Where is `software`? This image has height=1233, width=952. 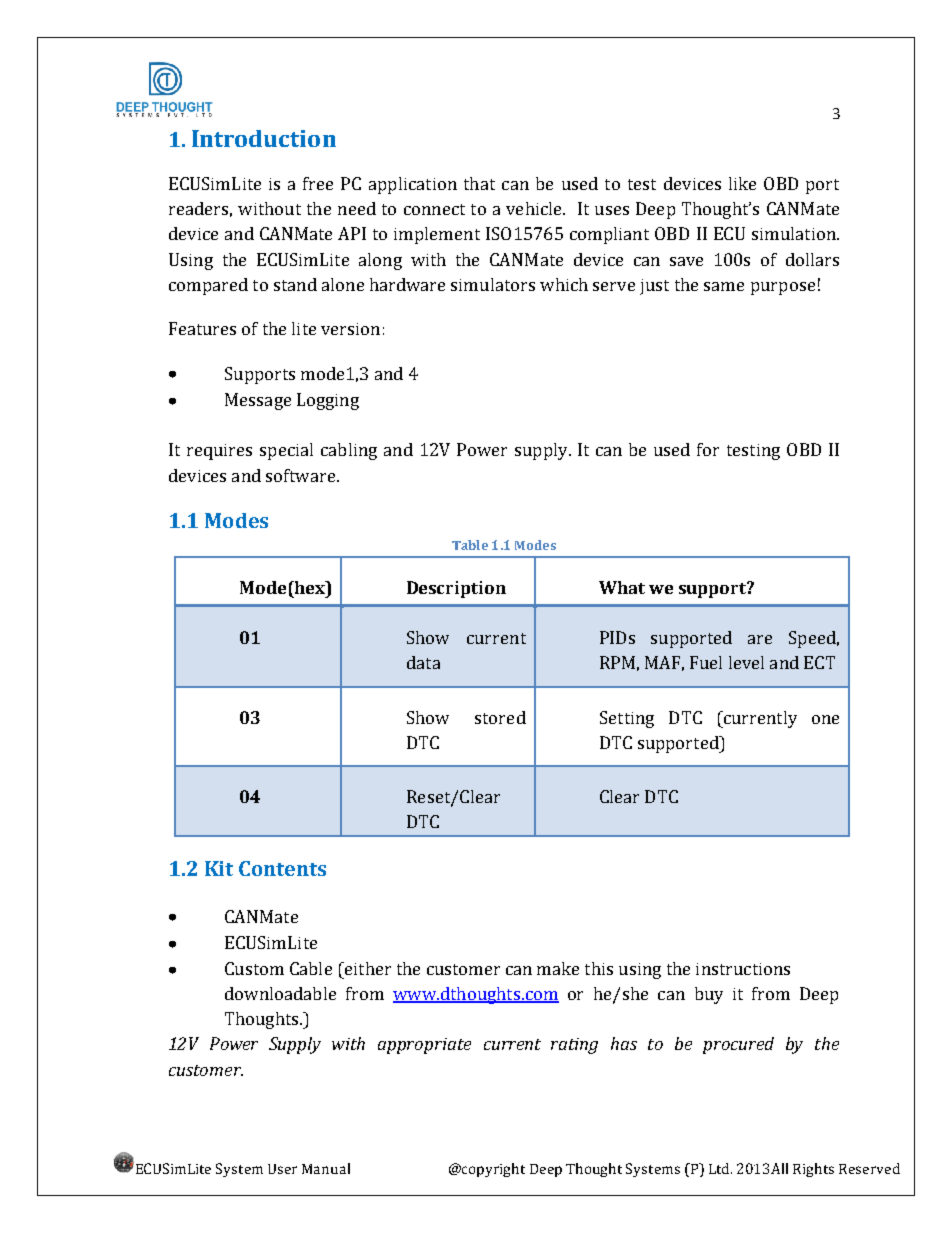 software is located at coordinates (300, 475).
